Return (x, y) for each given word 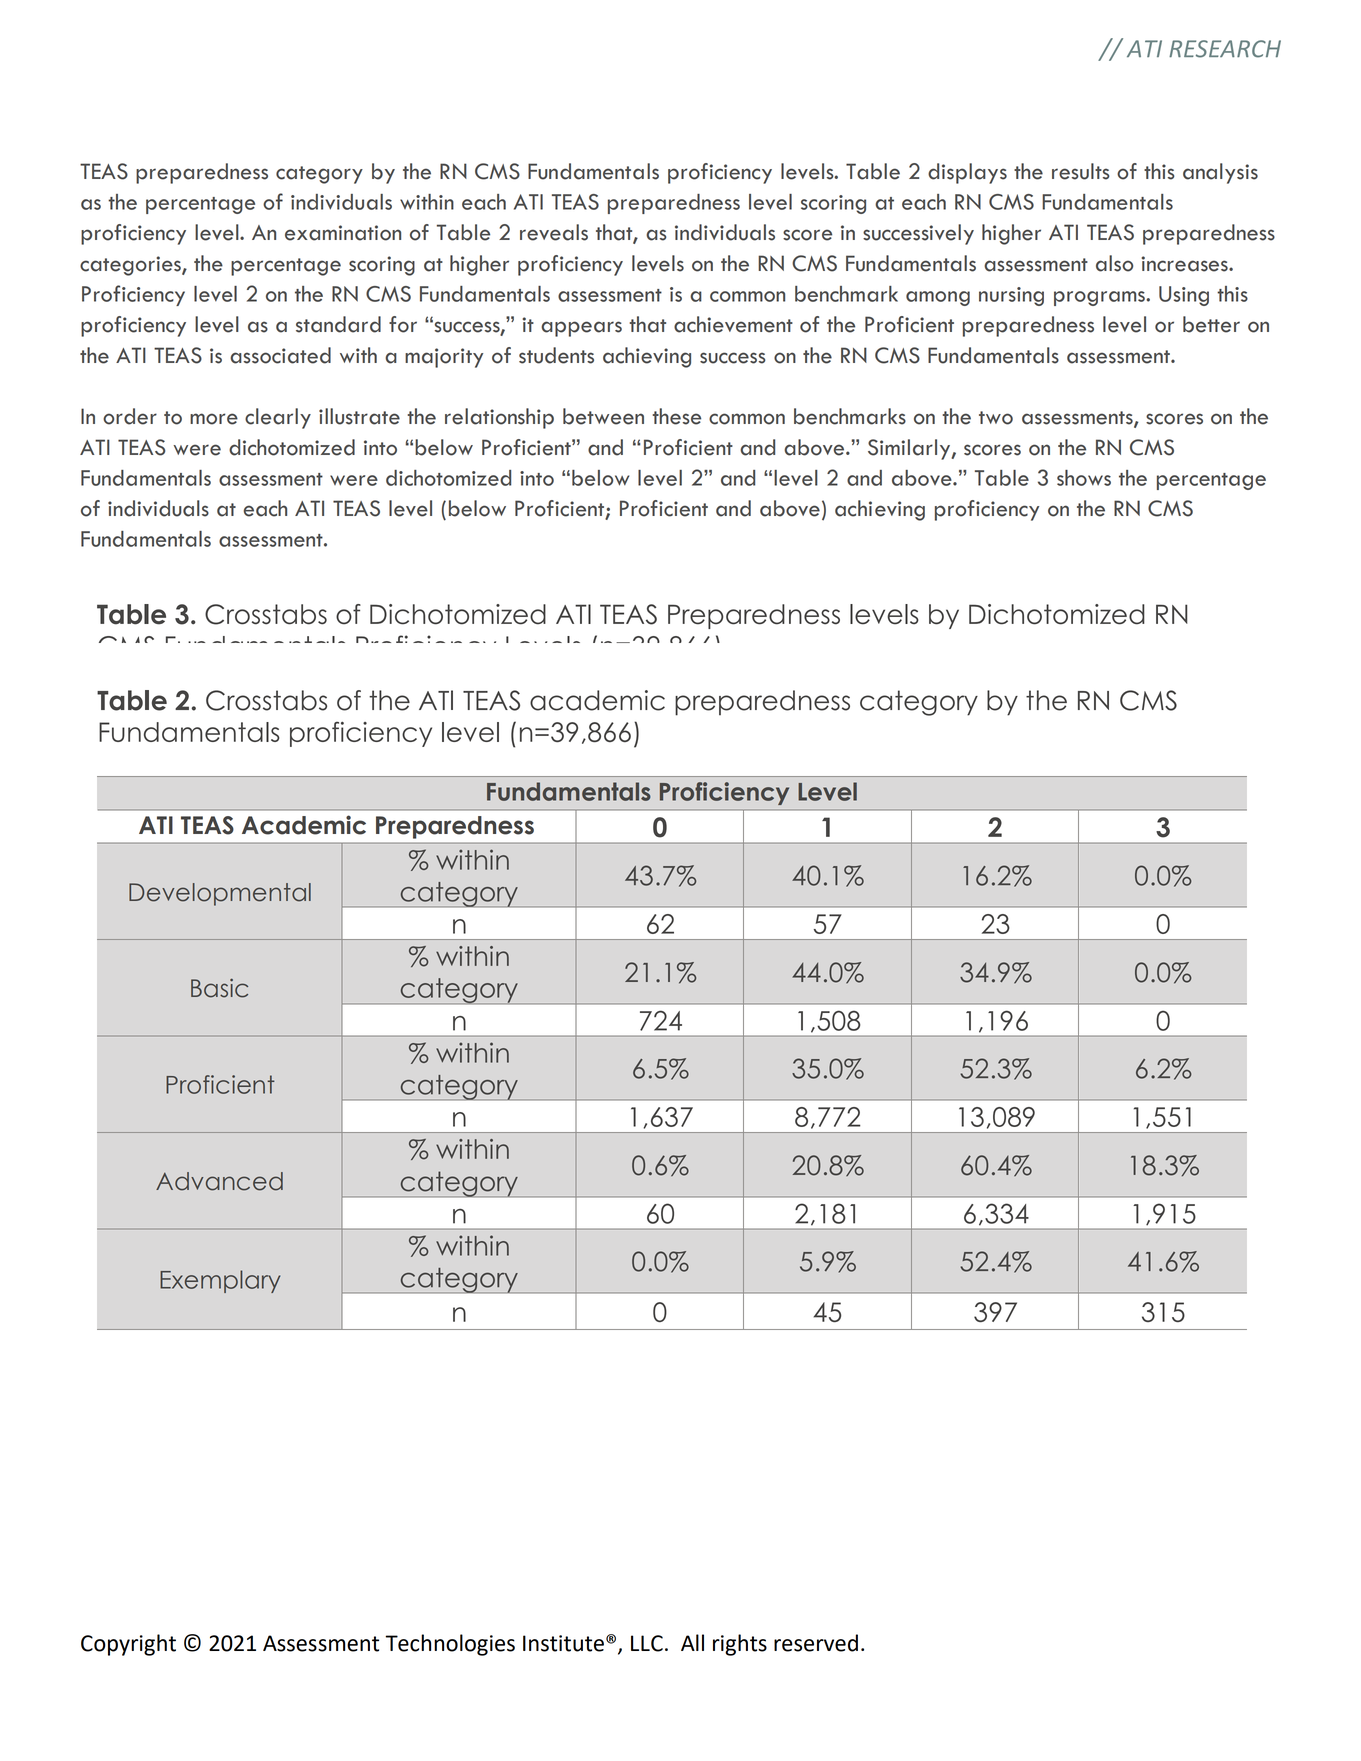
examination (343, 233)
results (1081, 171)
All (692, 1642)
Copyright (128, 1645)
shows (1084, 478)
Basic (219, 988)
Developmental (220, 894)
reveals (554, 232)
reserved (816, 1643)
